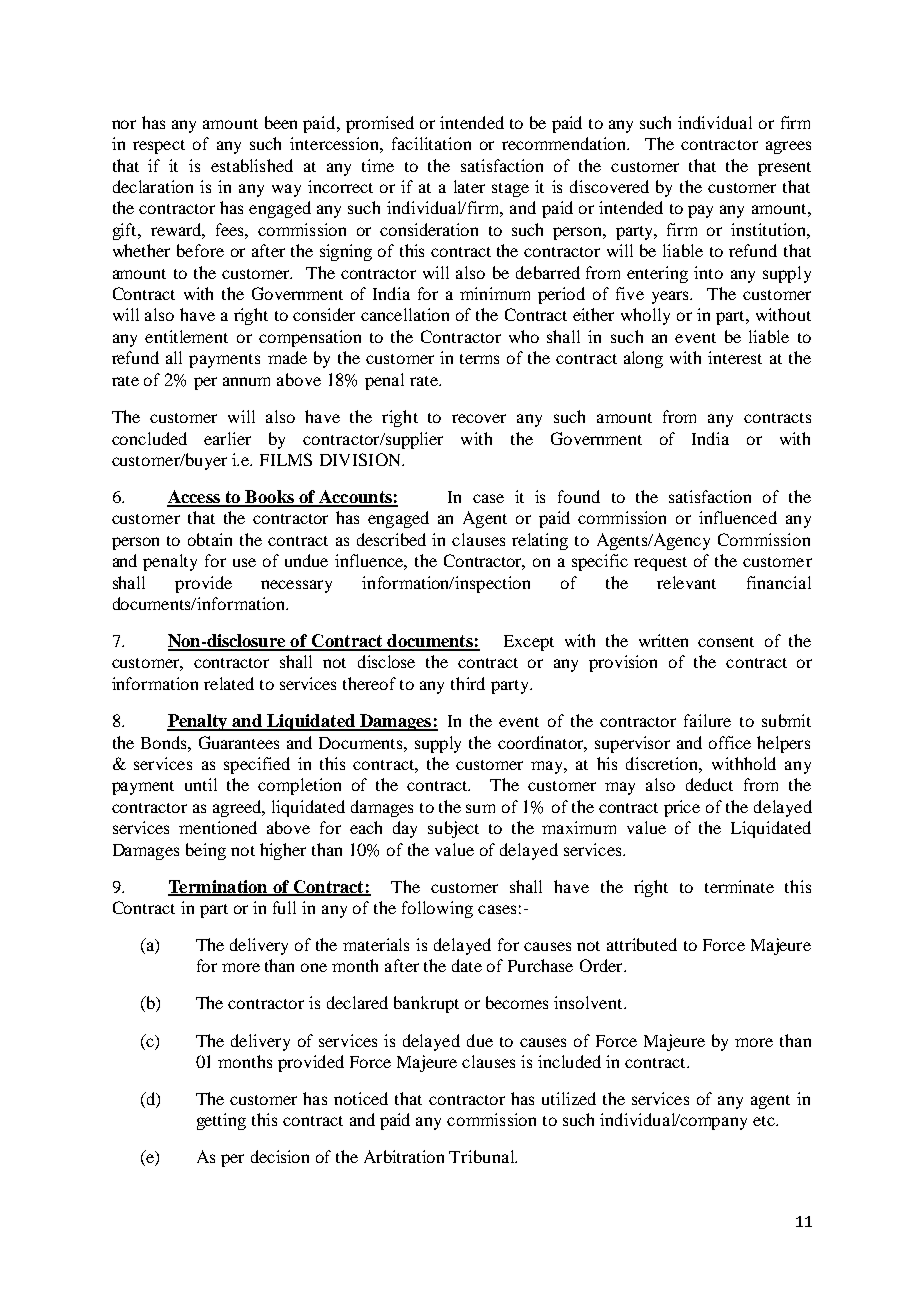 The width and height of the screenshot is (924, 1308). Describe the element at coordinates (709, 784) in the screenshot. I see `deduct` at that location.
